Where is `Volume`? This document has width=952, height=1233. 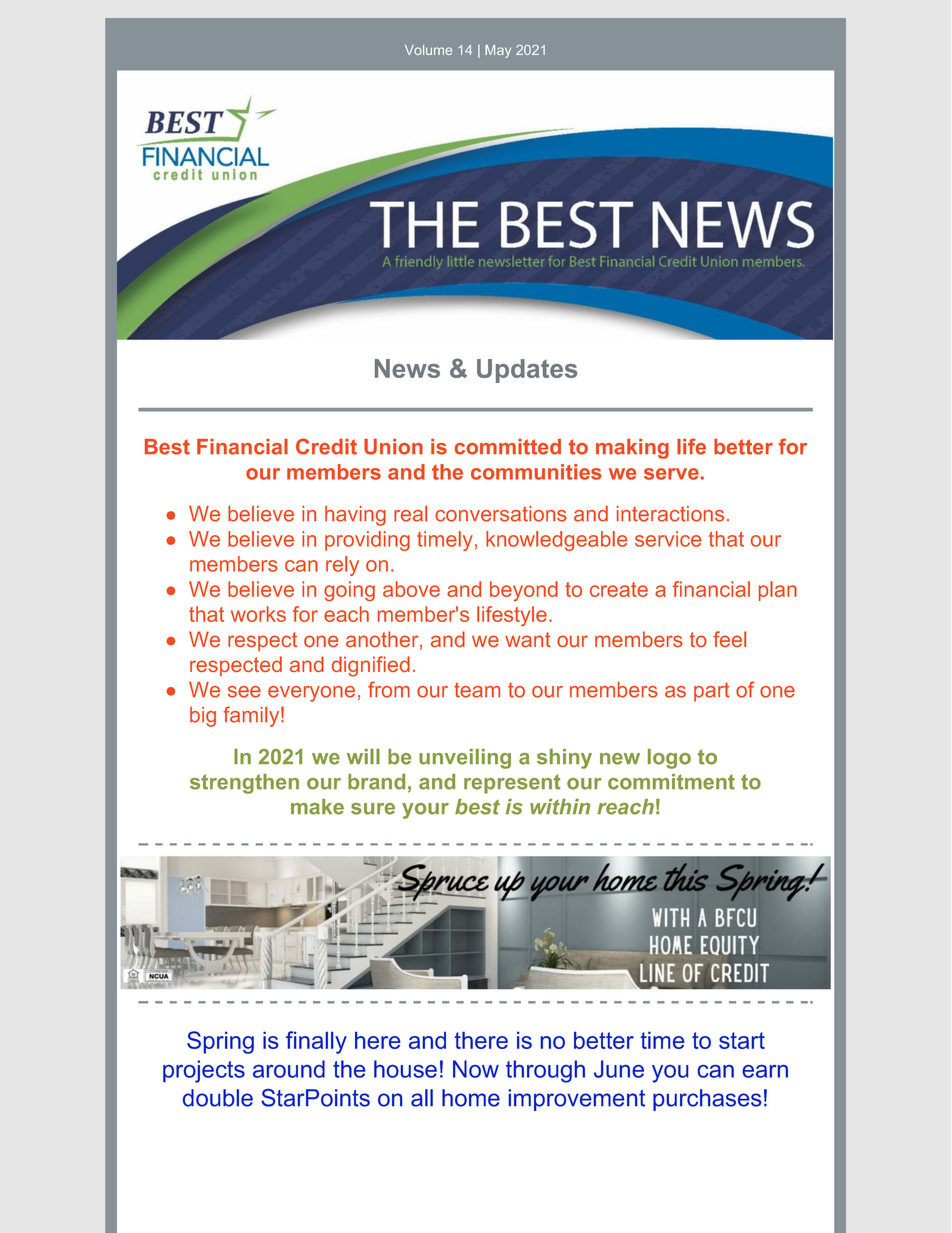
Volume is located at coordinates (428, 50).
